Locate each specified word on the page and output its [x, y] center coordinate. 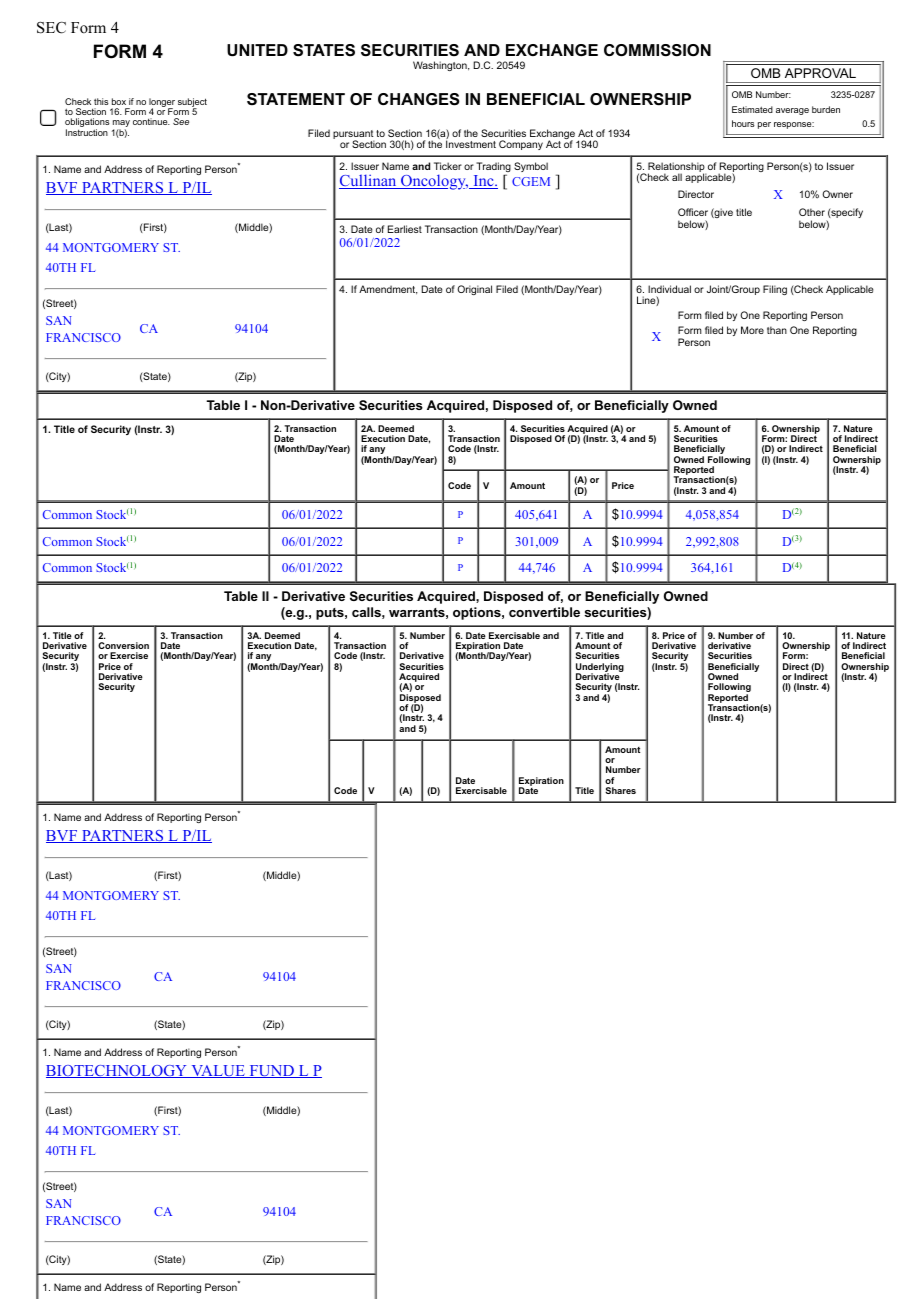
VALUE [218, 1071]
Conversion [123, 645]
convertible [544, 612]
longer [162, 103]
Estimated [752, 109]
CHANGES [419, 99]
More [752, 330]
